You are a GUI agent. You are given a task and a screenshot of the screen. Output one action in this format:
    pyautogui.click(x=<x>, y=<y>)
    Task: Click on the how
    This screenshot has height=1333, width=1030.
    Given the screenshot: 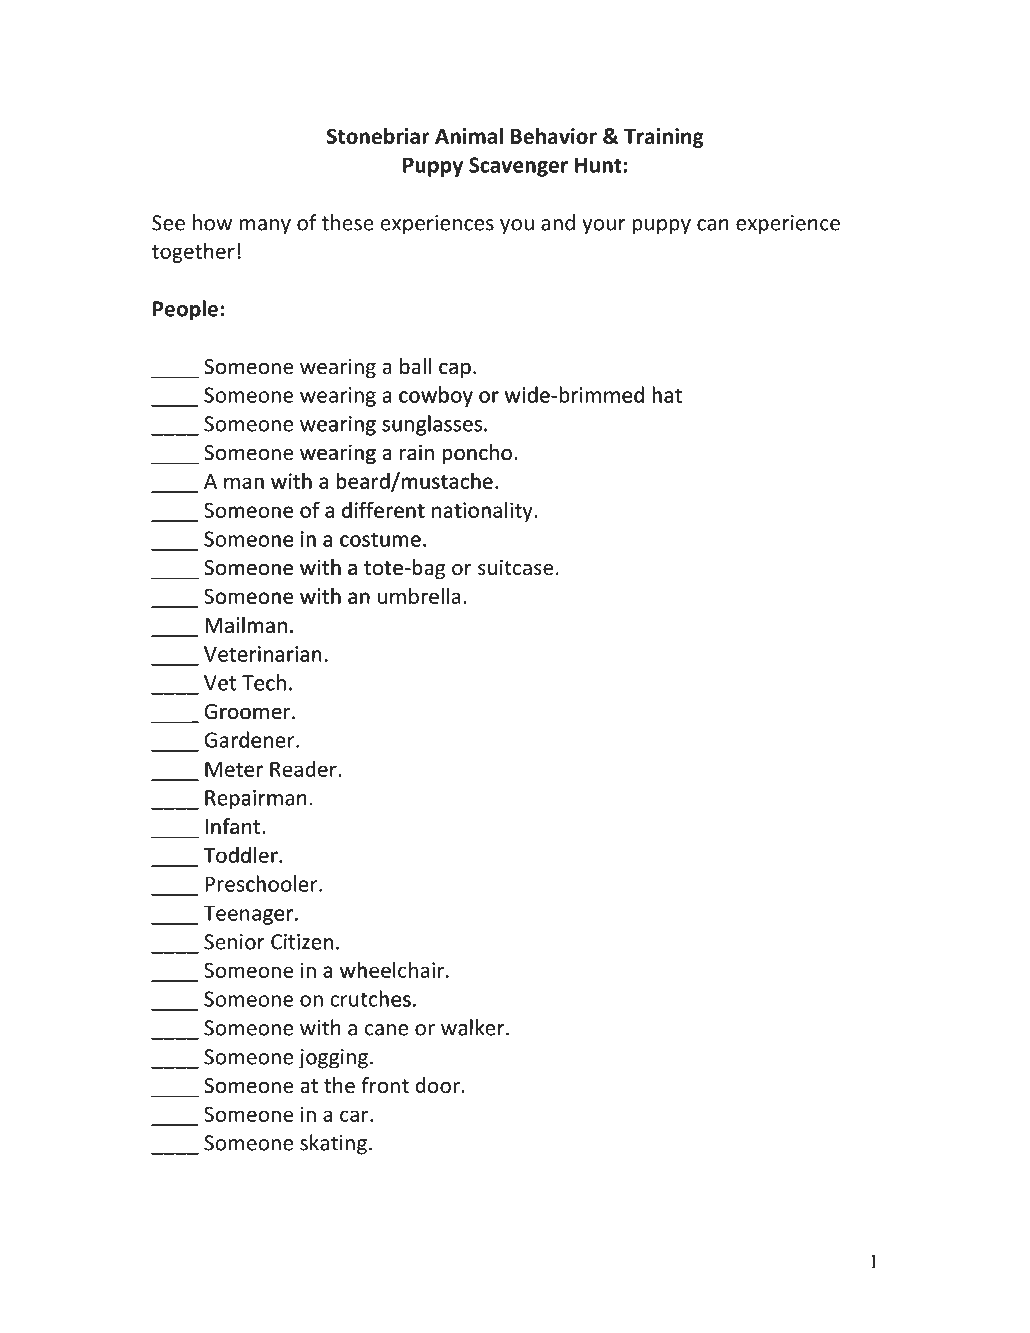 What is the action you would take?
    pyautogui.click(x=212, y=222)
